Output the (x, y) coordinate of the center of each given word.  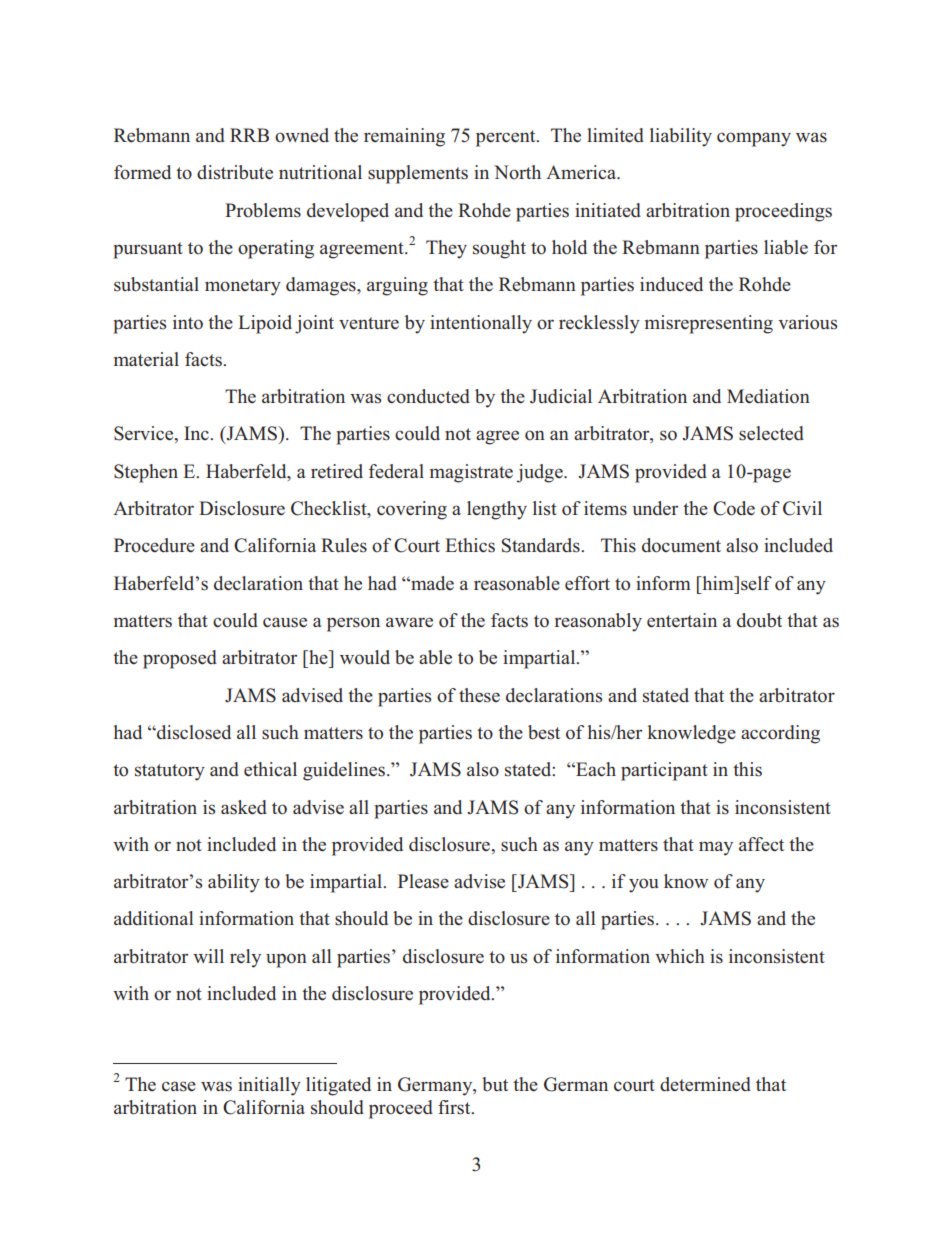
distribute (235, 172)
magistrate (471, 473)
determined (705, 1084)
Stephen (146, 473)
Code (734, 508)
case (179, 1086)
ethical (270, 769)
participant (664, 771)
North (517, 172)
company (754, 139)
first (455, 1107)
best (544, 732)
